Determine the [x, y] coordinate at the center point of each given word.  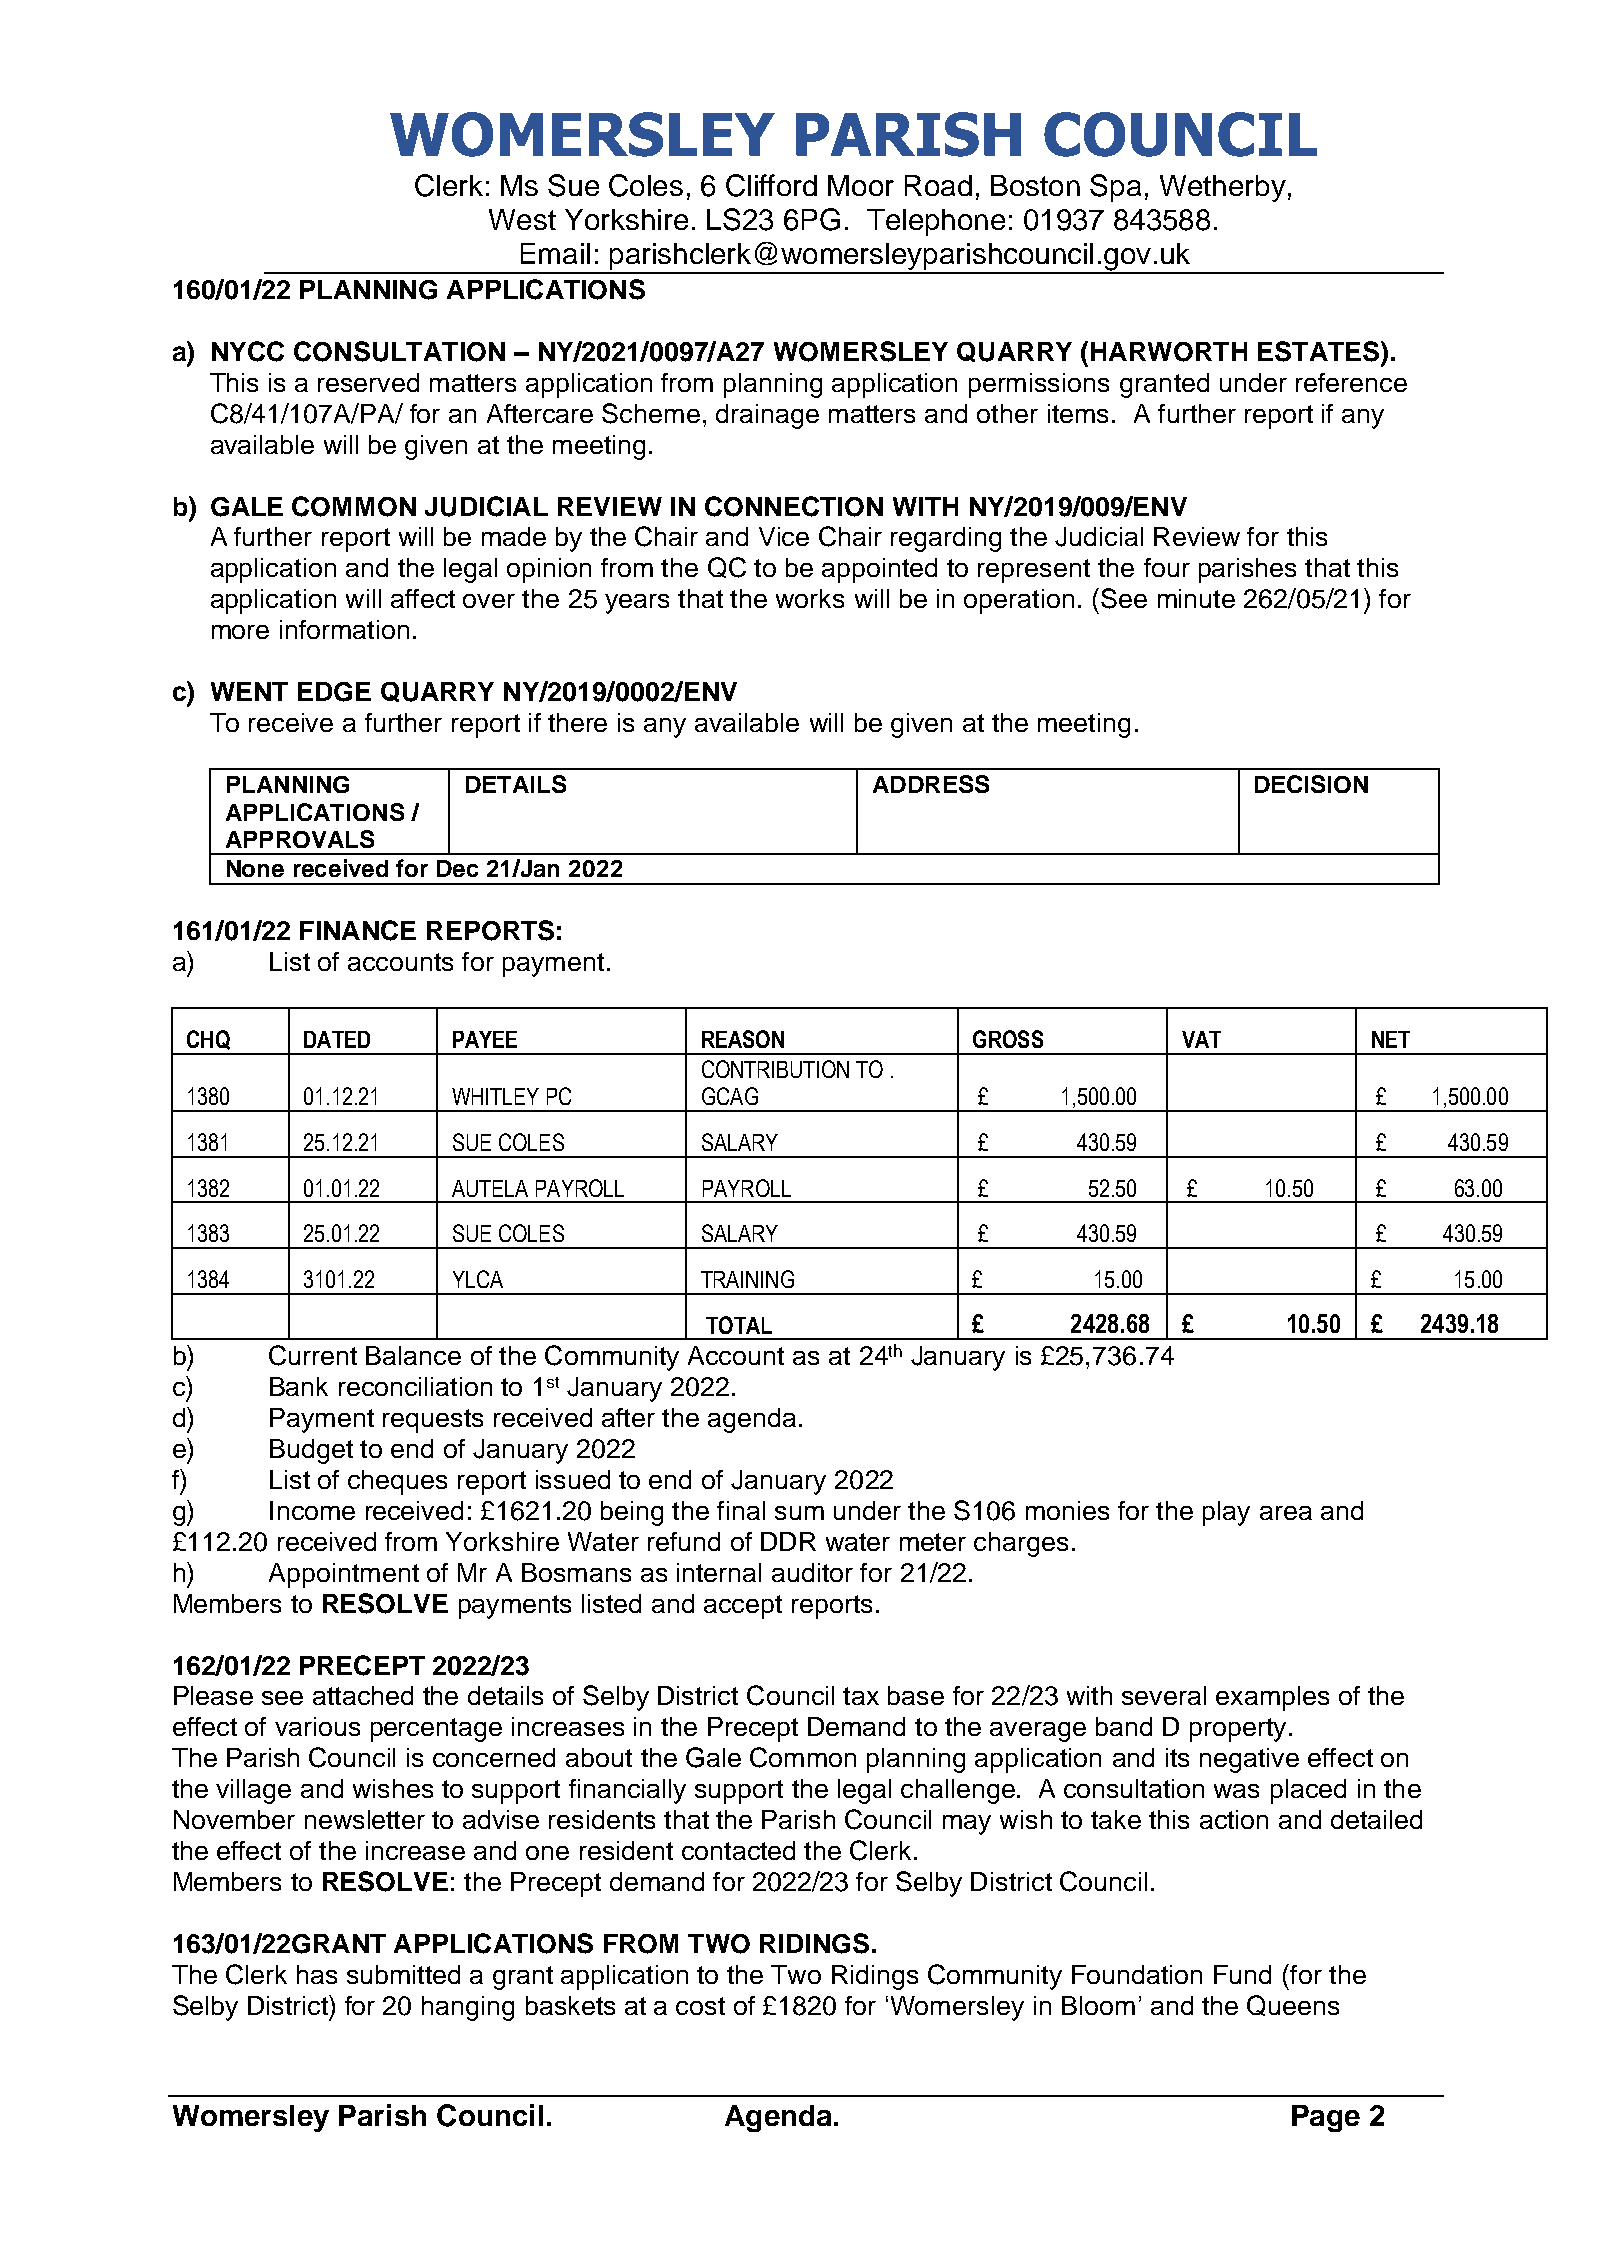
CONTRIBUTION [775, 1069]
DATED [337, 1039]
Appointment [344, 1575]
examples [1272, 1698]
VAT [1201, 1039]
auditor [812, 1572]
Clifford [771, 185]
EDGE [334, 692]
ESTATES [1320, 351]
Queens [1293, 2005]
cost [700, 2006]
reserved [368, 382]
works [810, 598]
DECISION [1311, 784]
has [317, 1974]
